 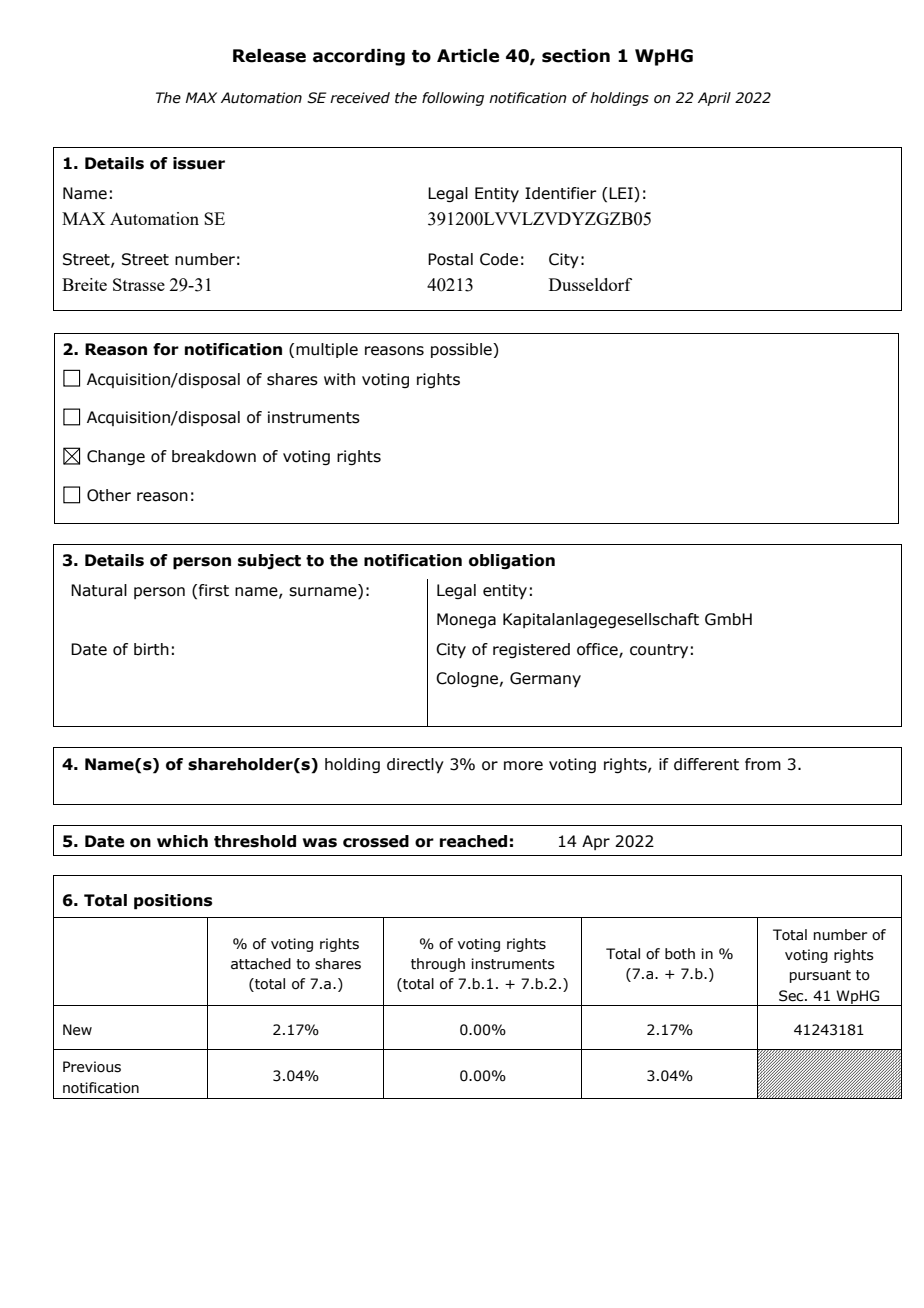 What do you see at coordinates (214, 590) in the screenshot?
I see `first` at bounding box center [214, 590].
